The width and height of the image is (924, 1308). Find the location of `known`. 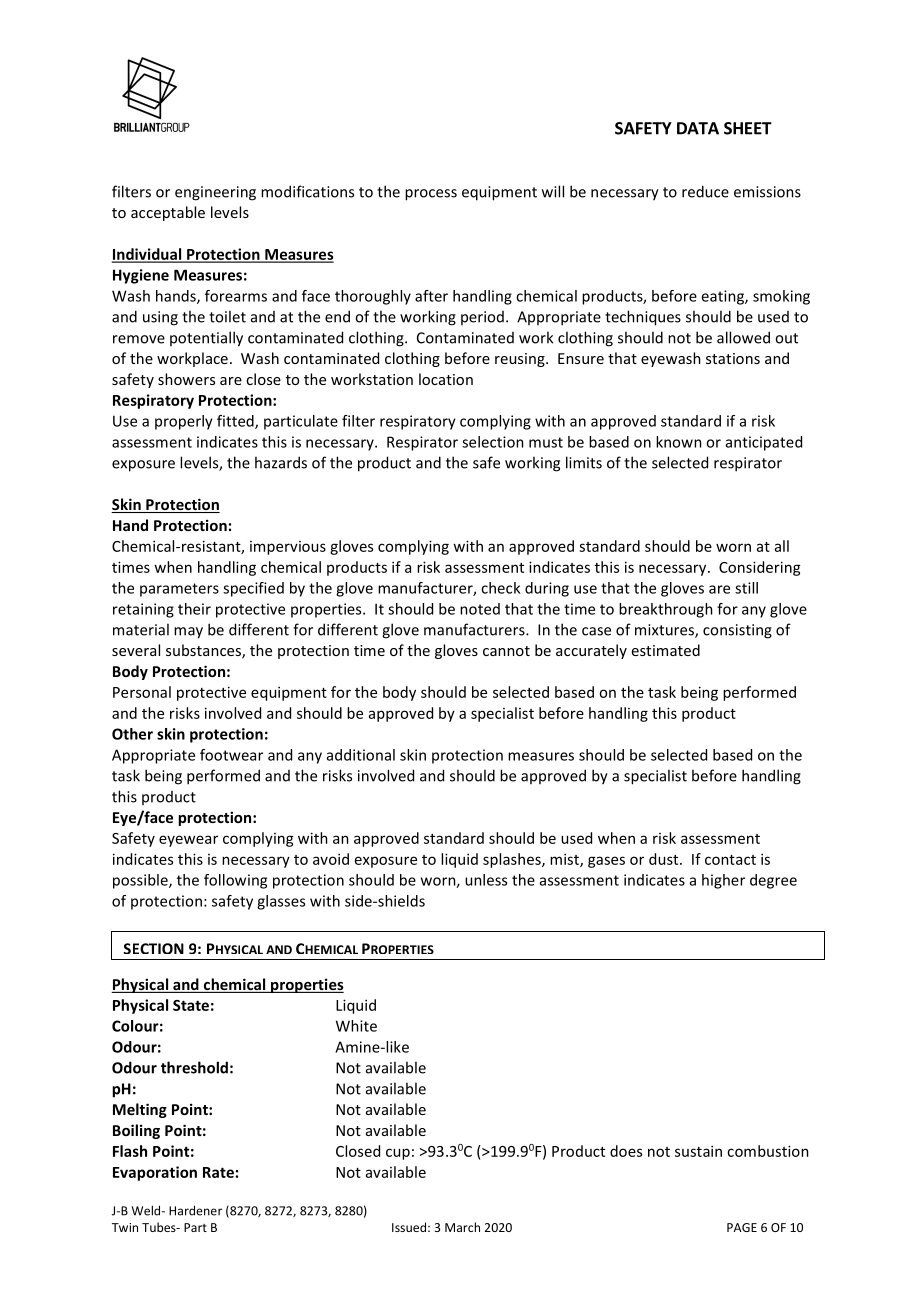

known is located at coordinates (679, 442).
